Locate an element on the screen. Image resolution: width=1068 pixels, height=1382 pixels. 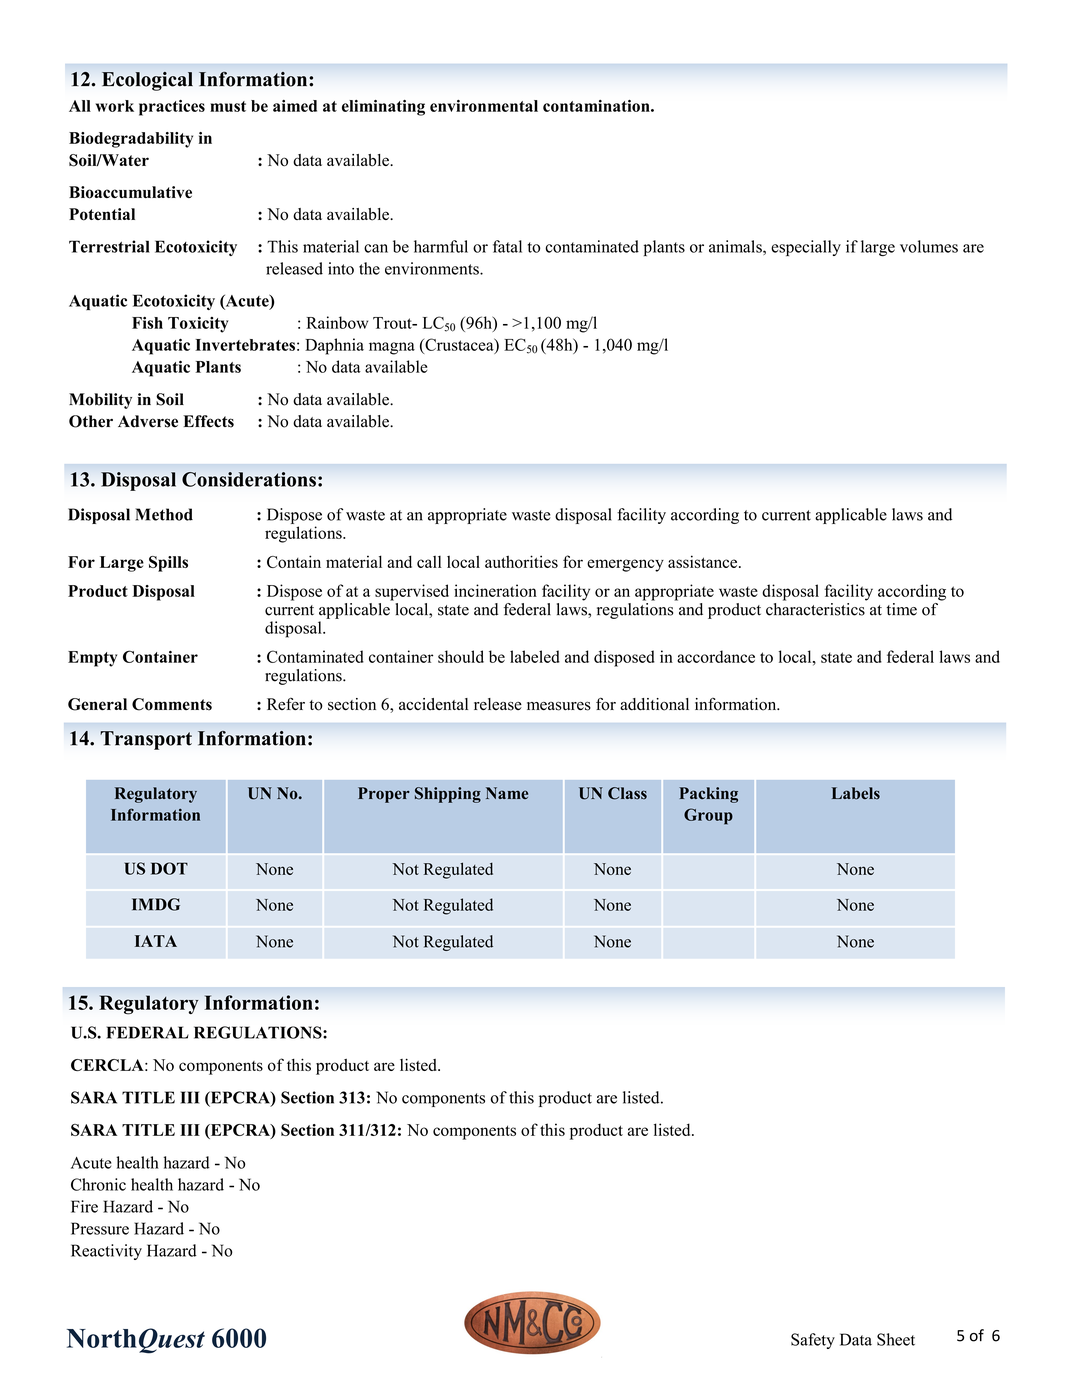
especially is located at coordinates (806, 248).
